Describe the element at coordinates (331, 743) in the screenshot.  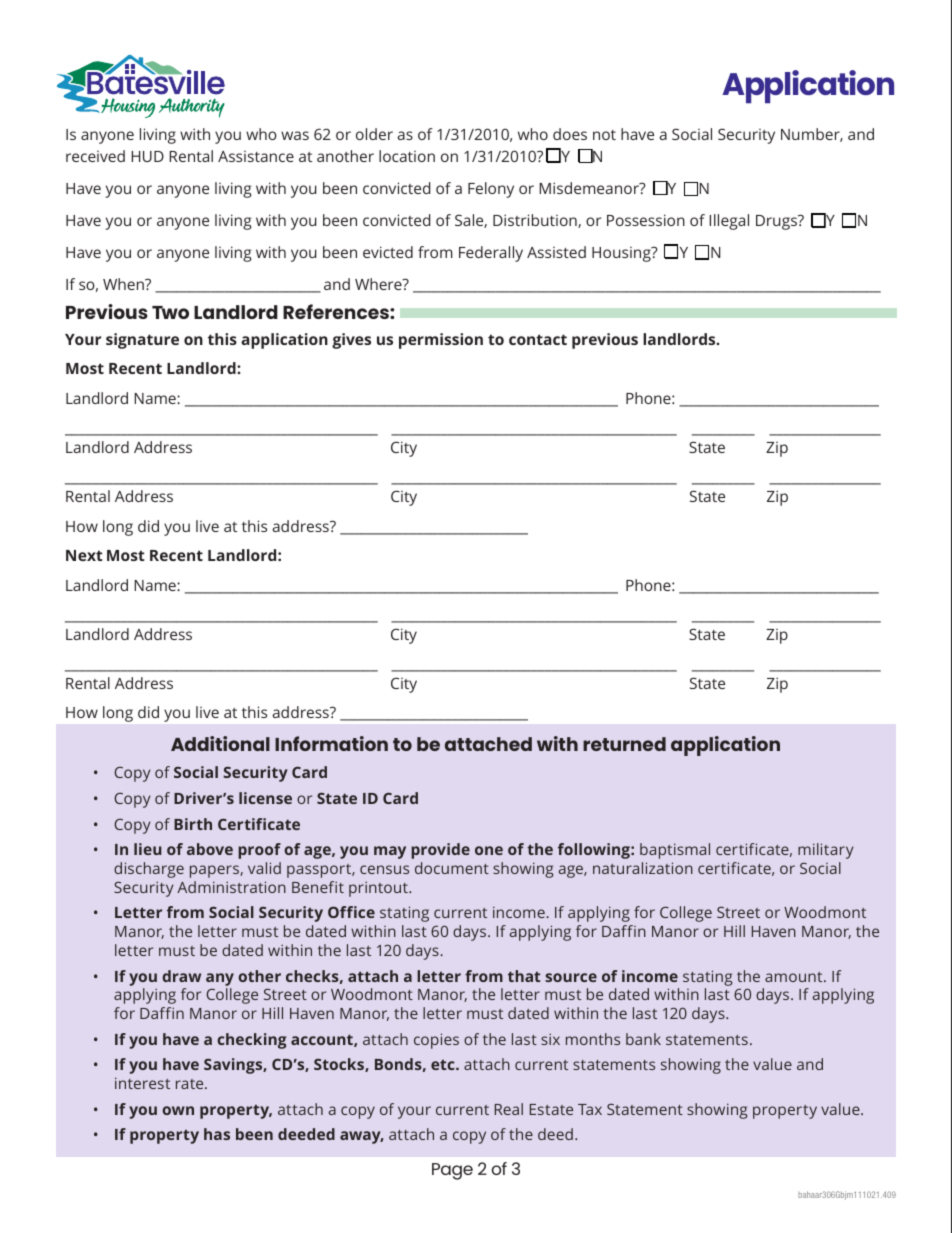
I see `Information` at that location.
